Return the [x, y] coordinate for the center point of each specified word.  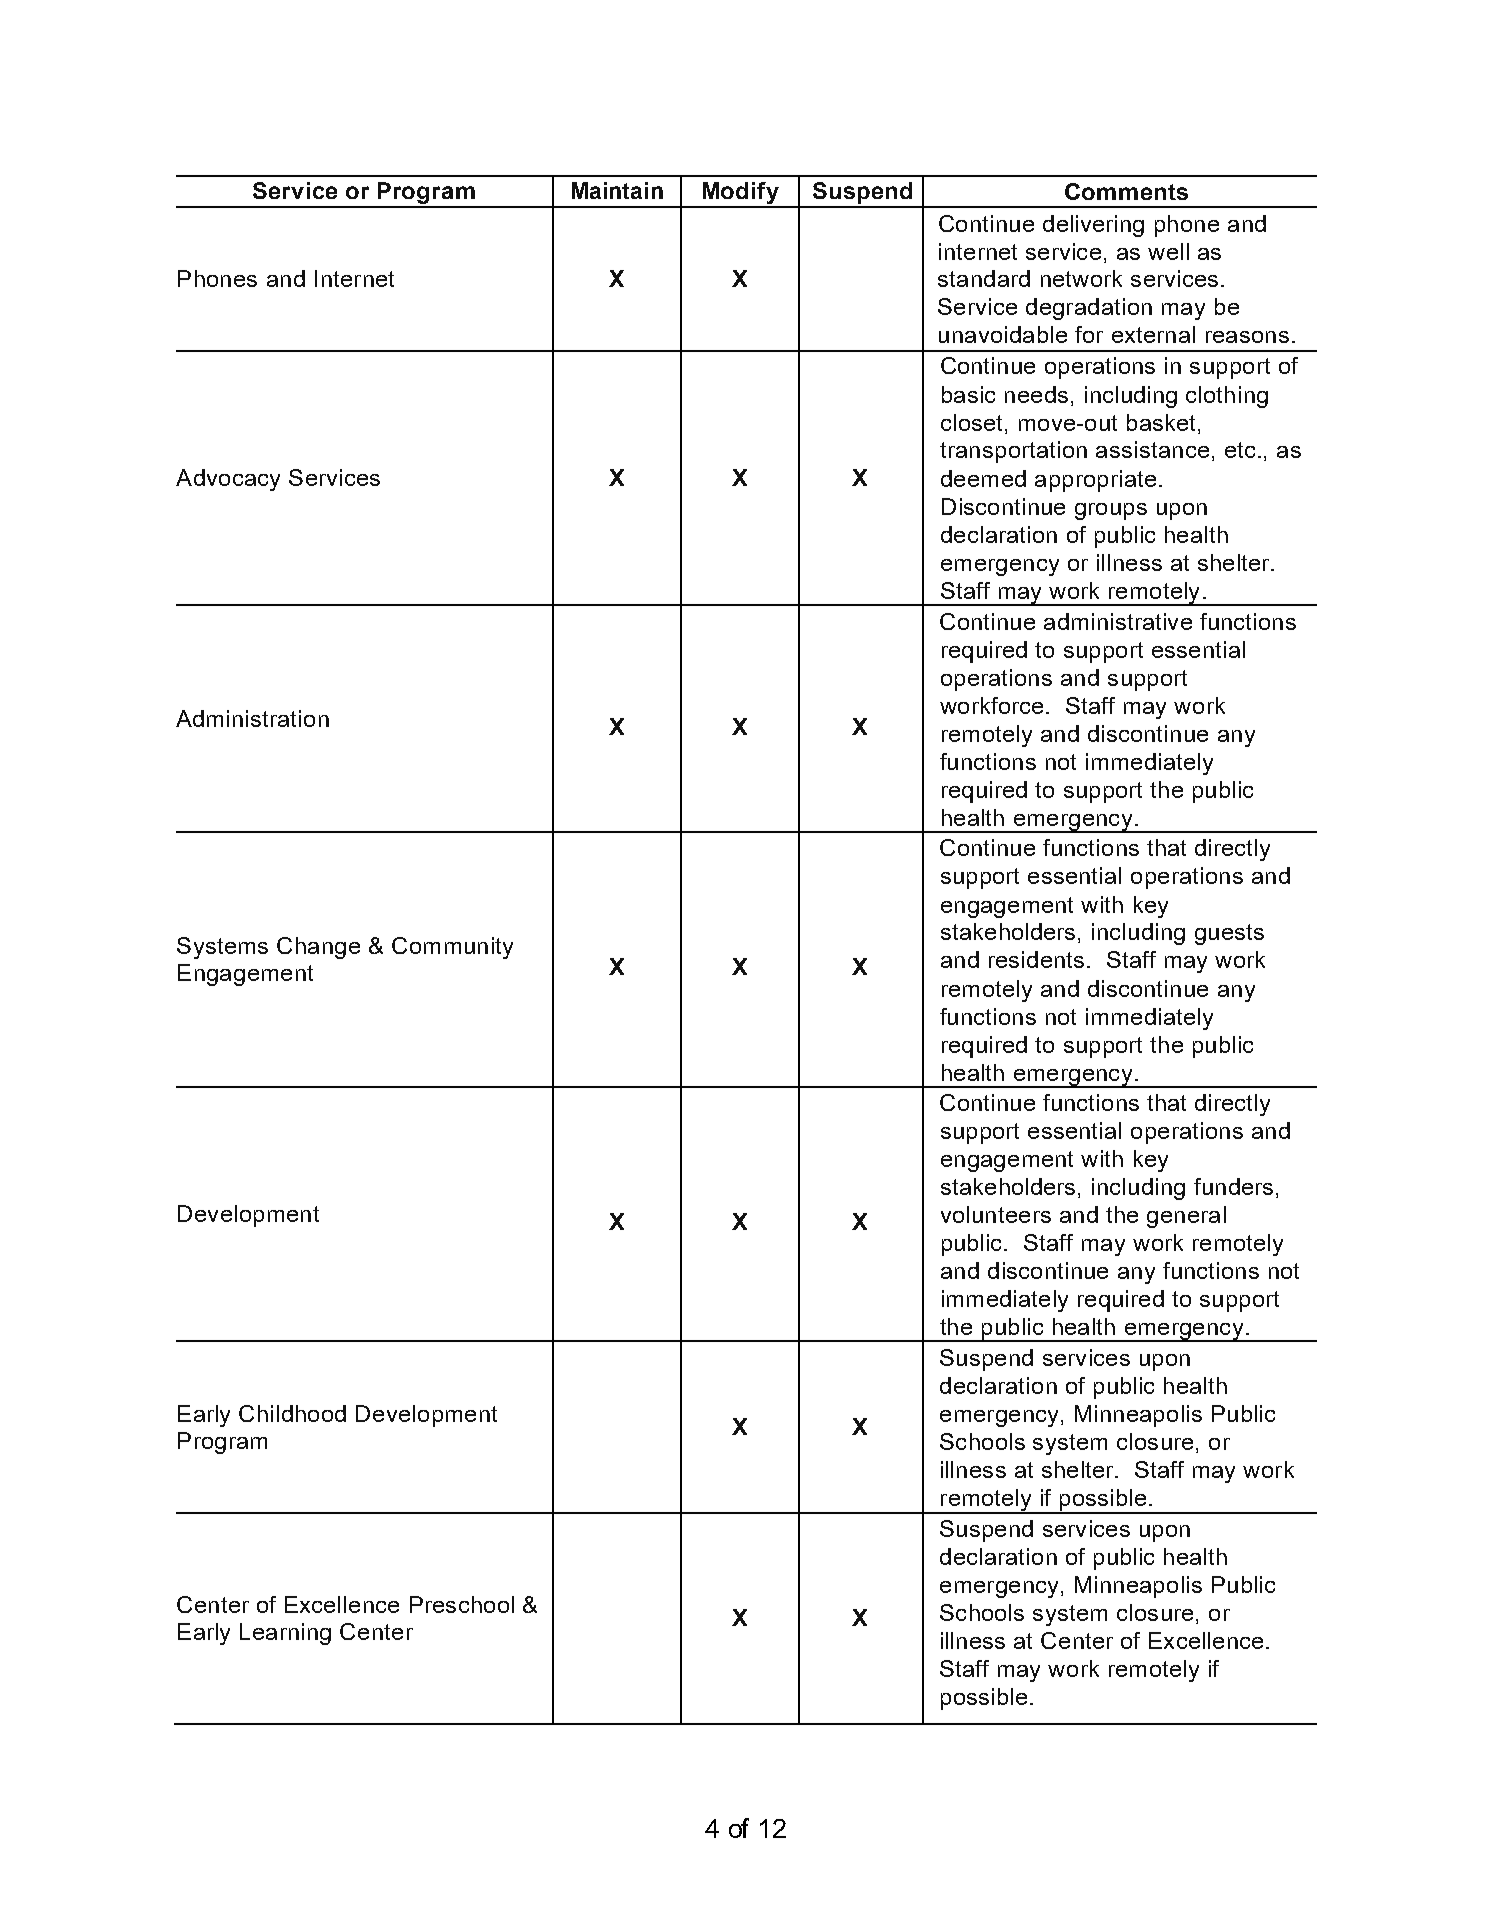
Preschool [462, 1604]
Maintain [617, 190]
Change [318, 948]
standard [984, 278]
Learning [285, 1634]
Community [452, 948]
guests [1229, 934]
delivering [1093, 226]
